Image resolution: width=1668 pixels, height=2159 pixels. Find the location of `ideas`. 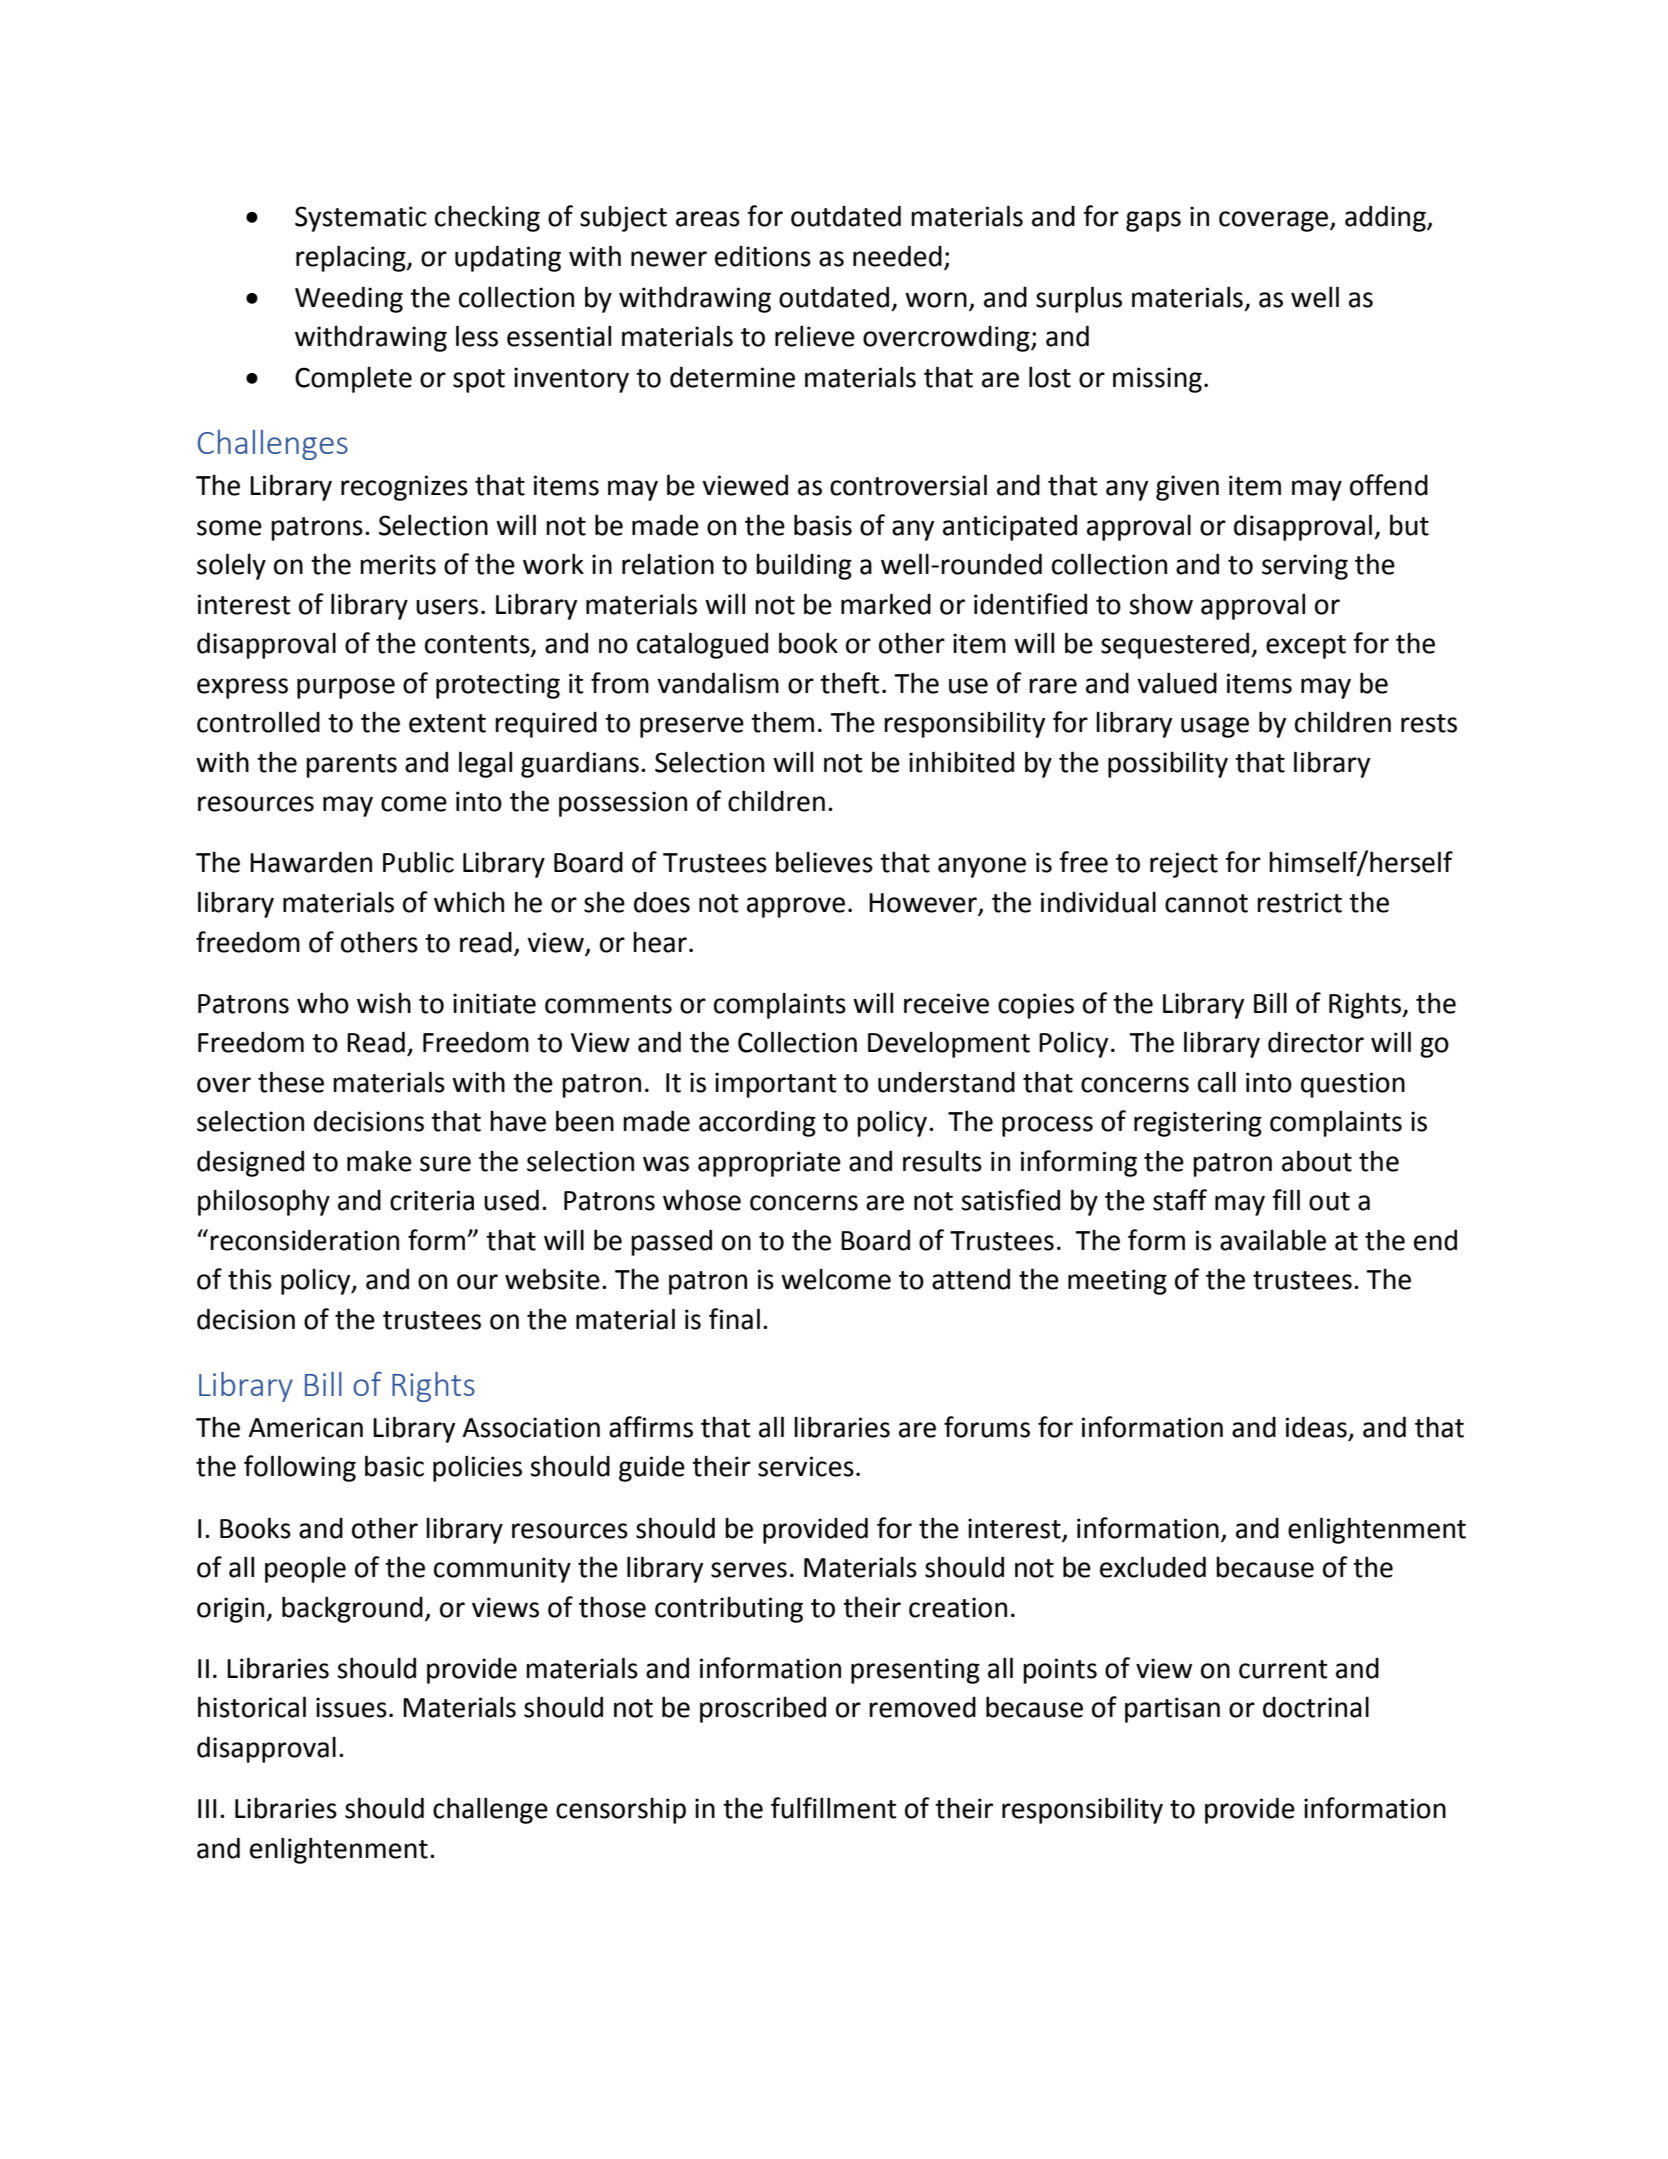

ideas is located at coordinates (1316, 1427).
